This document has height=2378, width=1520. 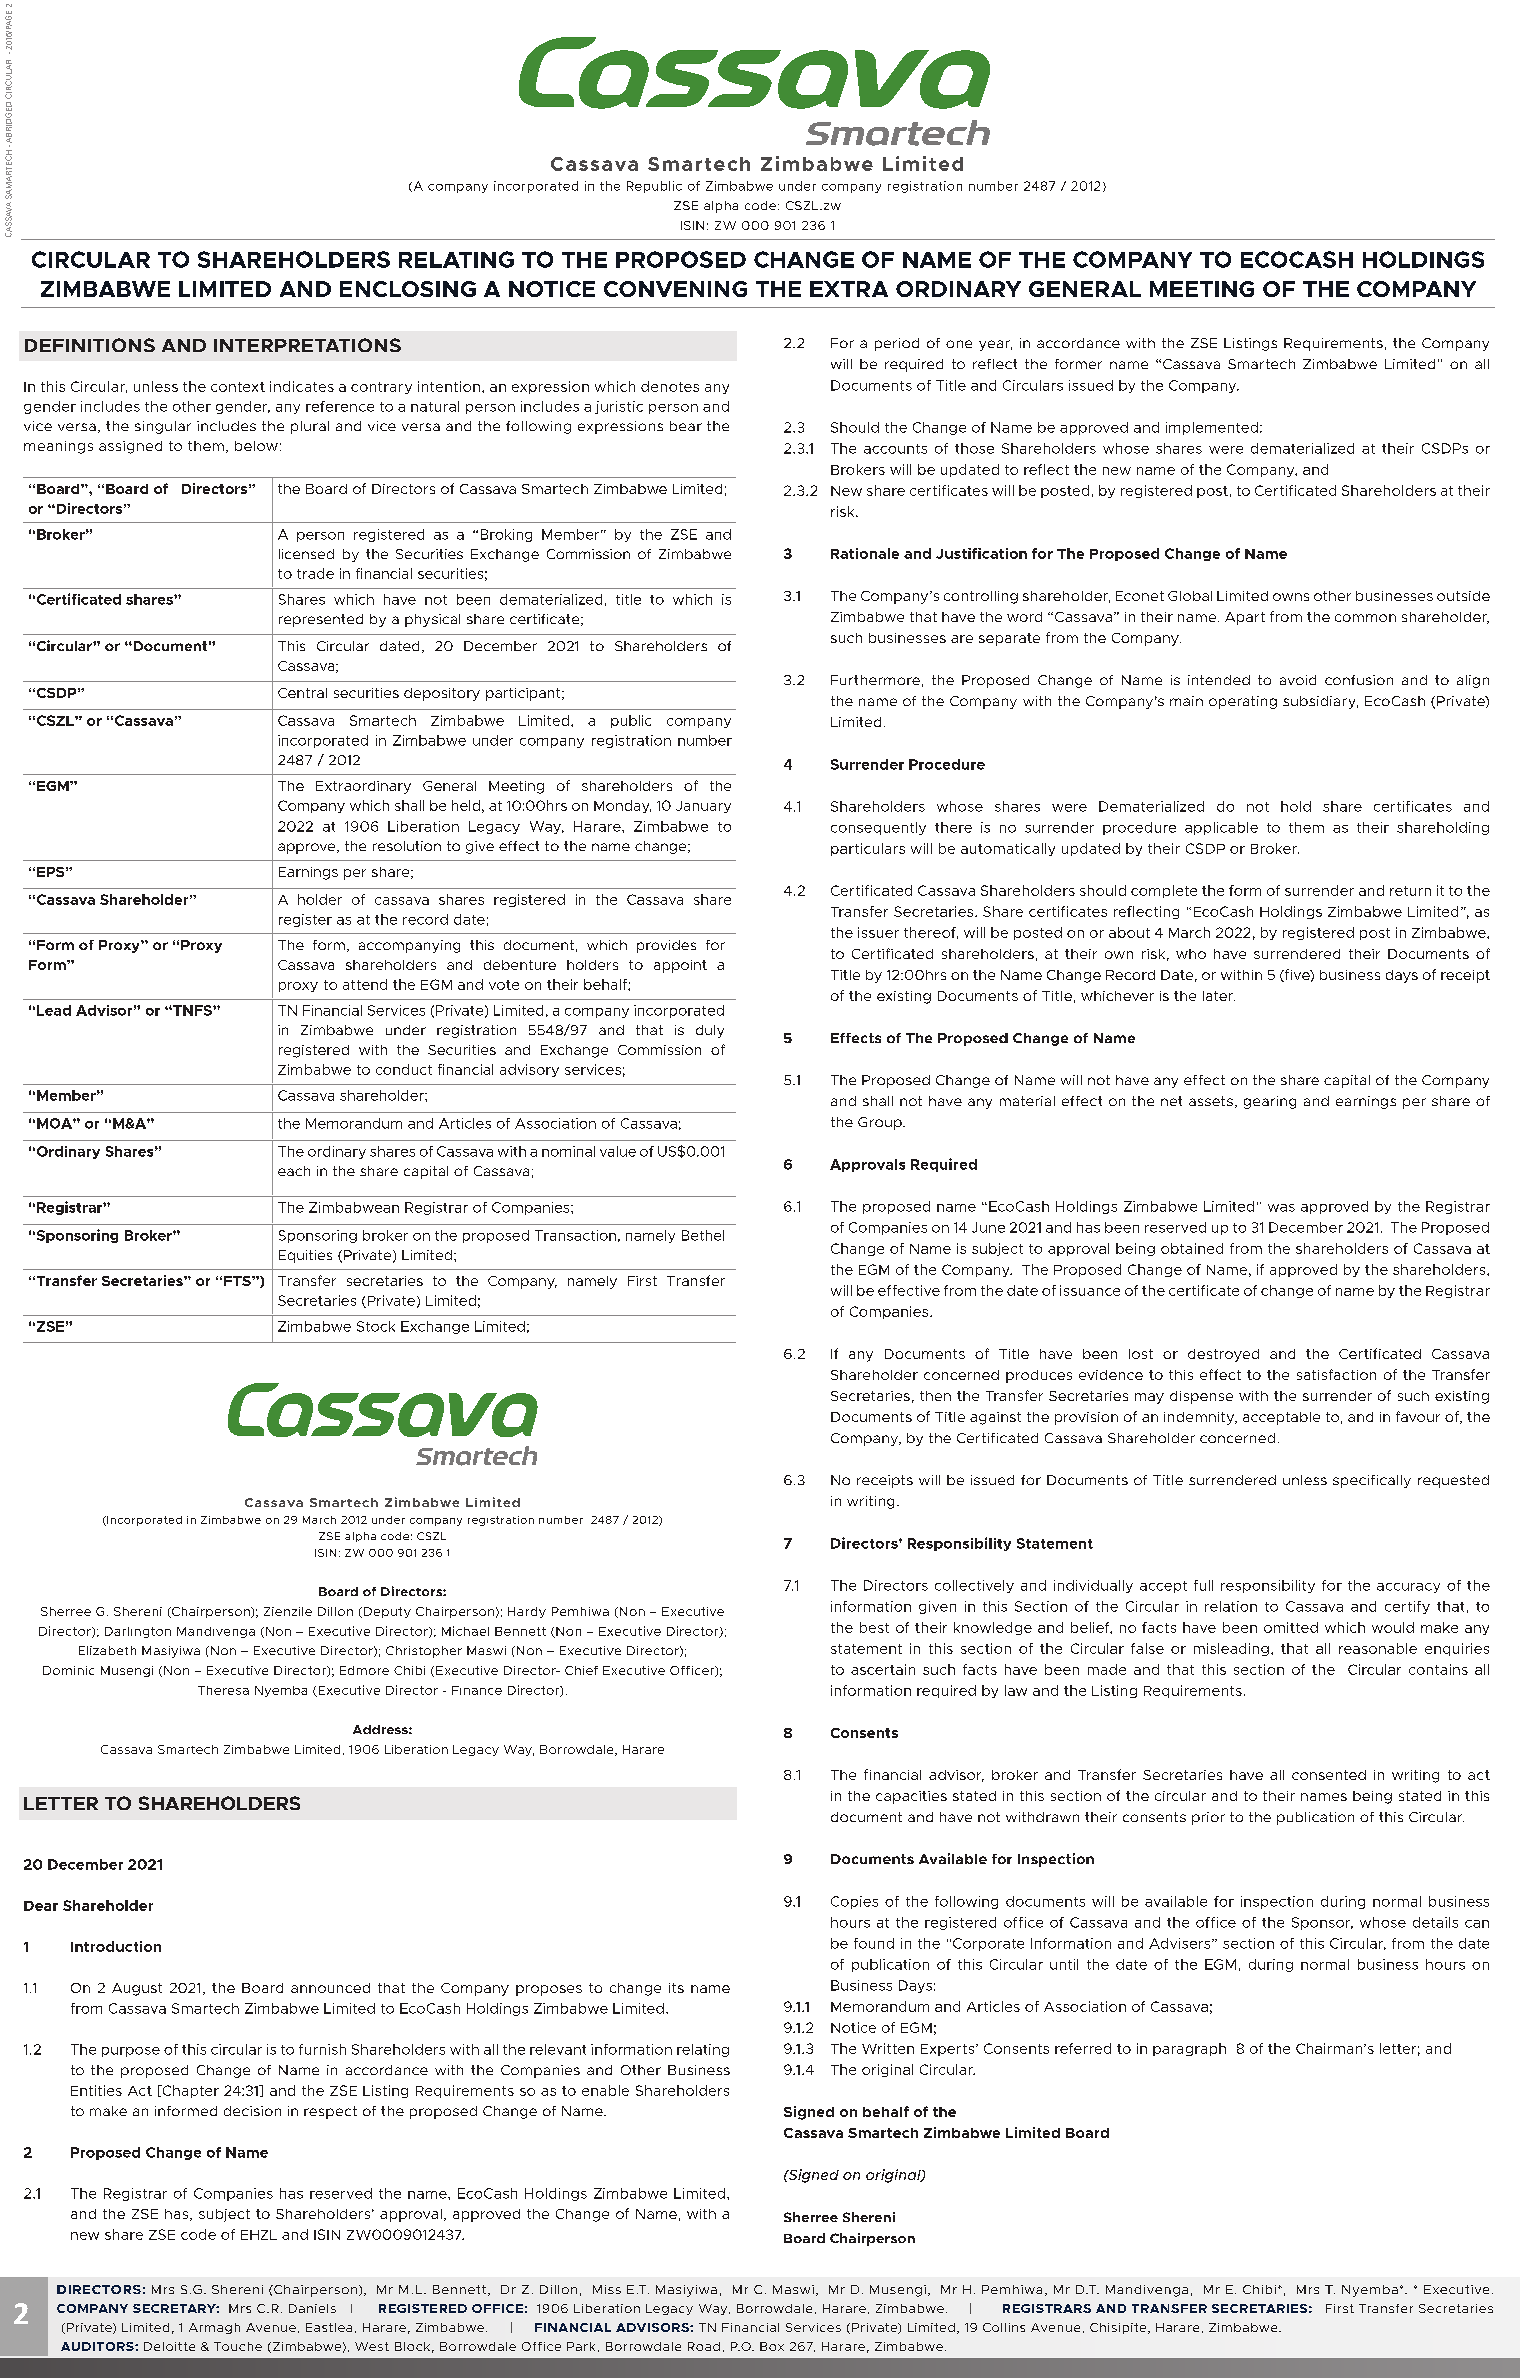 I want to click on satisfaction, so click(x=1336, y=1374).
